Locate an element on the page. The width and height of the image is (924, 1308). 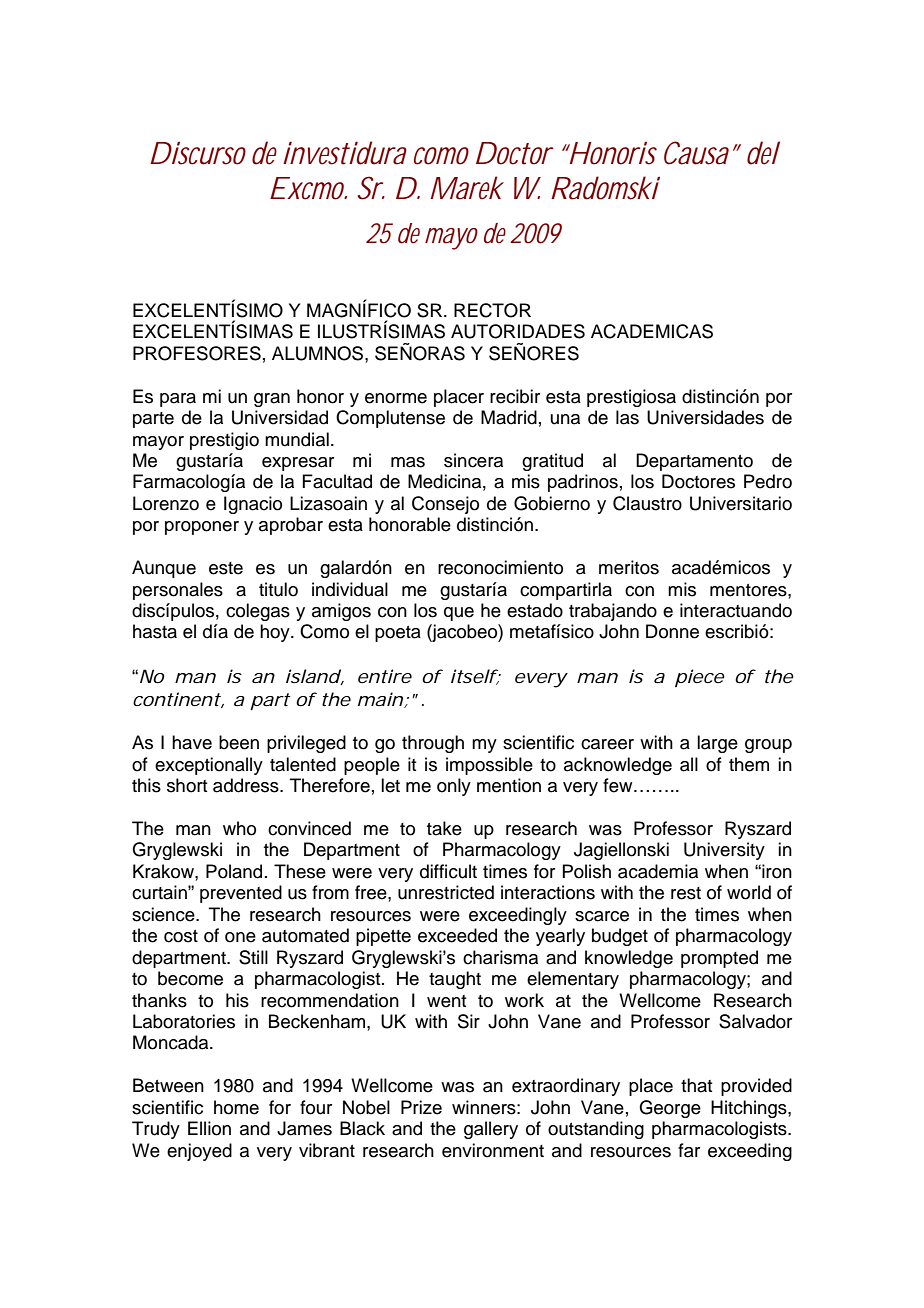
Causa is located at coordinates (696, 153).
